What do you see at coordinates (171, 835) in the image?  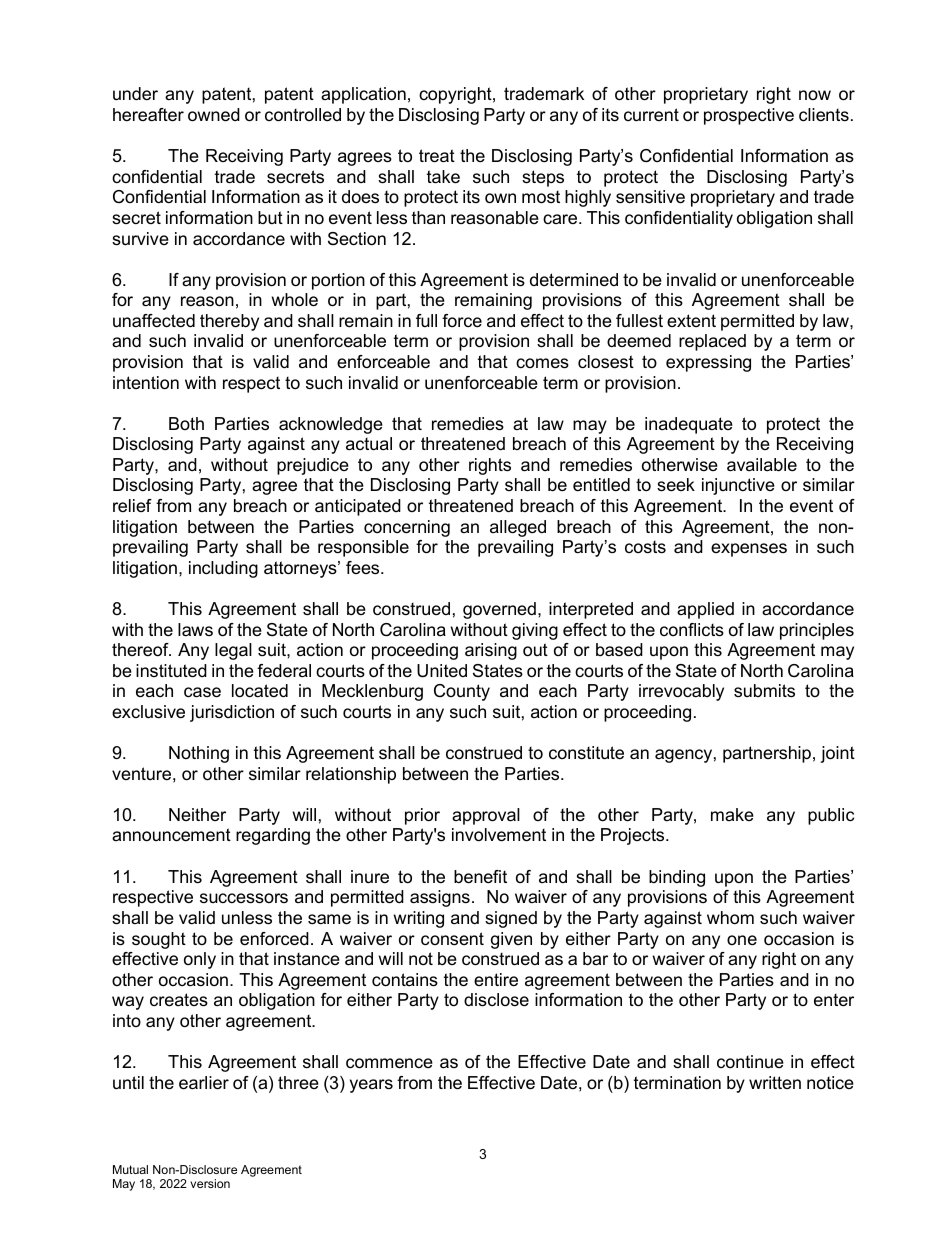 I see `announcement` at bounding box center [171, 835].
